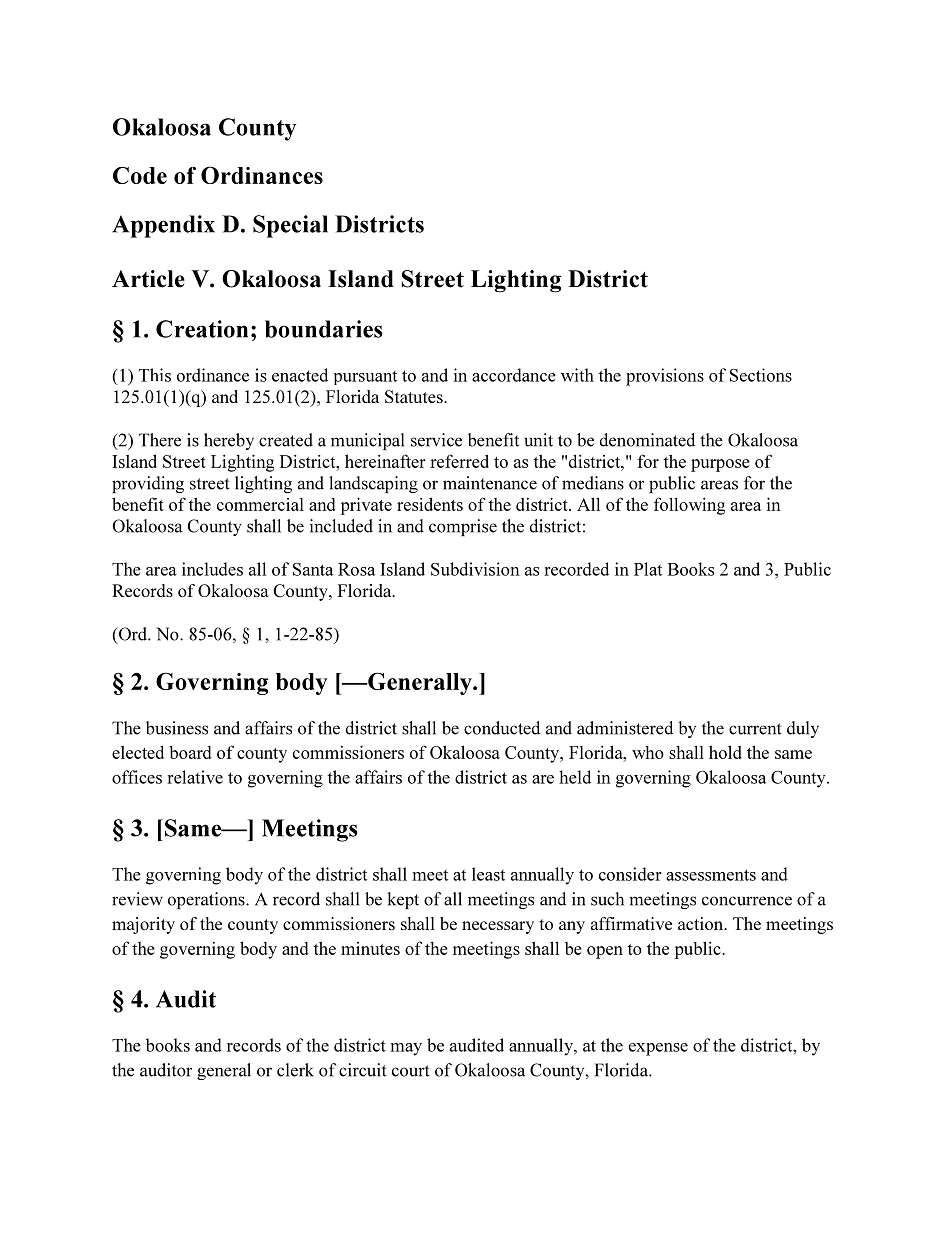 The height and width of the screenshot is (1233, 952). What do you see at coordinates (502, 728) in the screenshot?
I see `conducted` at bounding box center [502, 728].
